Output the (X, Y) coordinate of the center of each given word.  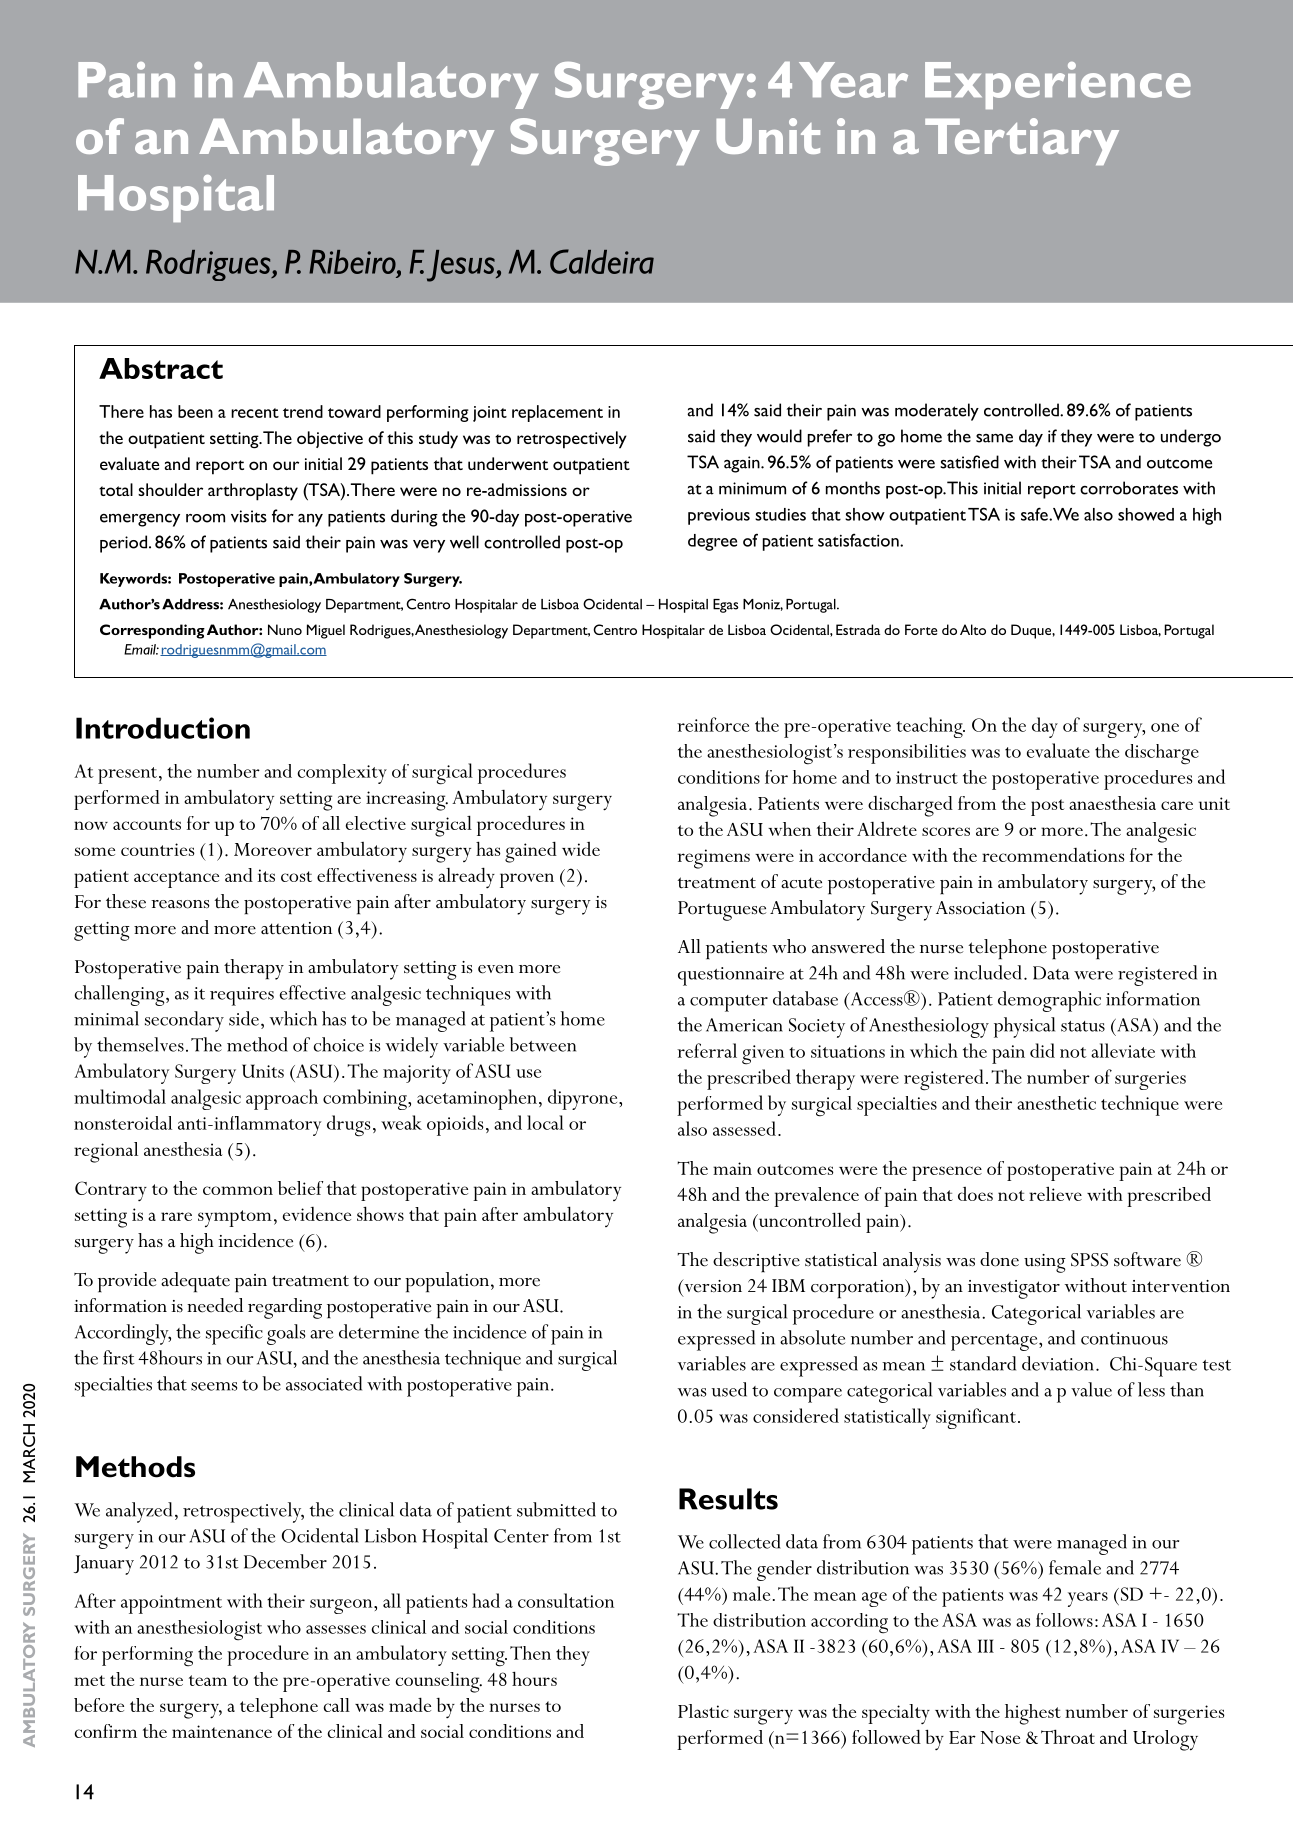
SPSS (1089, 1260)
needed (215, 1305)
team (208, 1680)
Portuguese (722, 911)
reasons (180, 904)
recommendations (1053, 855)
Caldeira (602, 261)
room (205, 518)
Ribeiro (353, 262)
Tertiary (1022, 141)
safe (1035, 514)
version (712, 1286)
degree (712, 542)
